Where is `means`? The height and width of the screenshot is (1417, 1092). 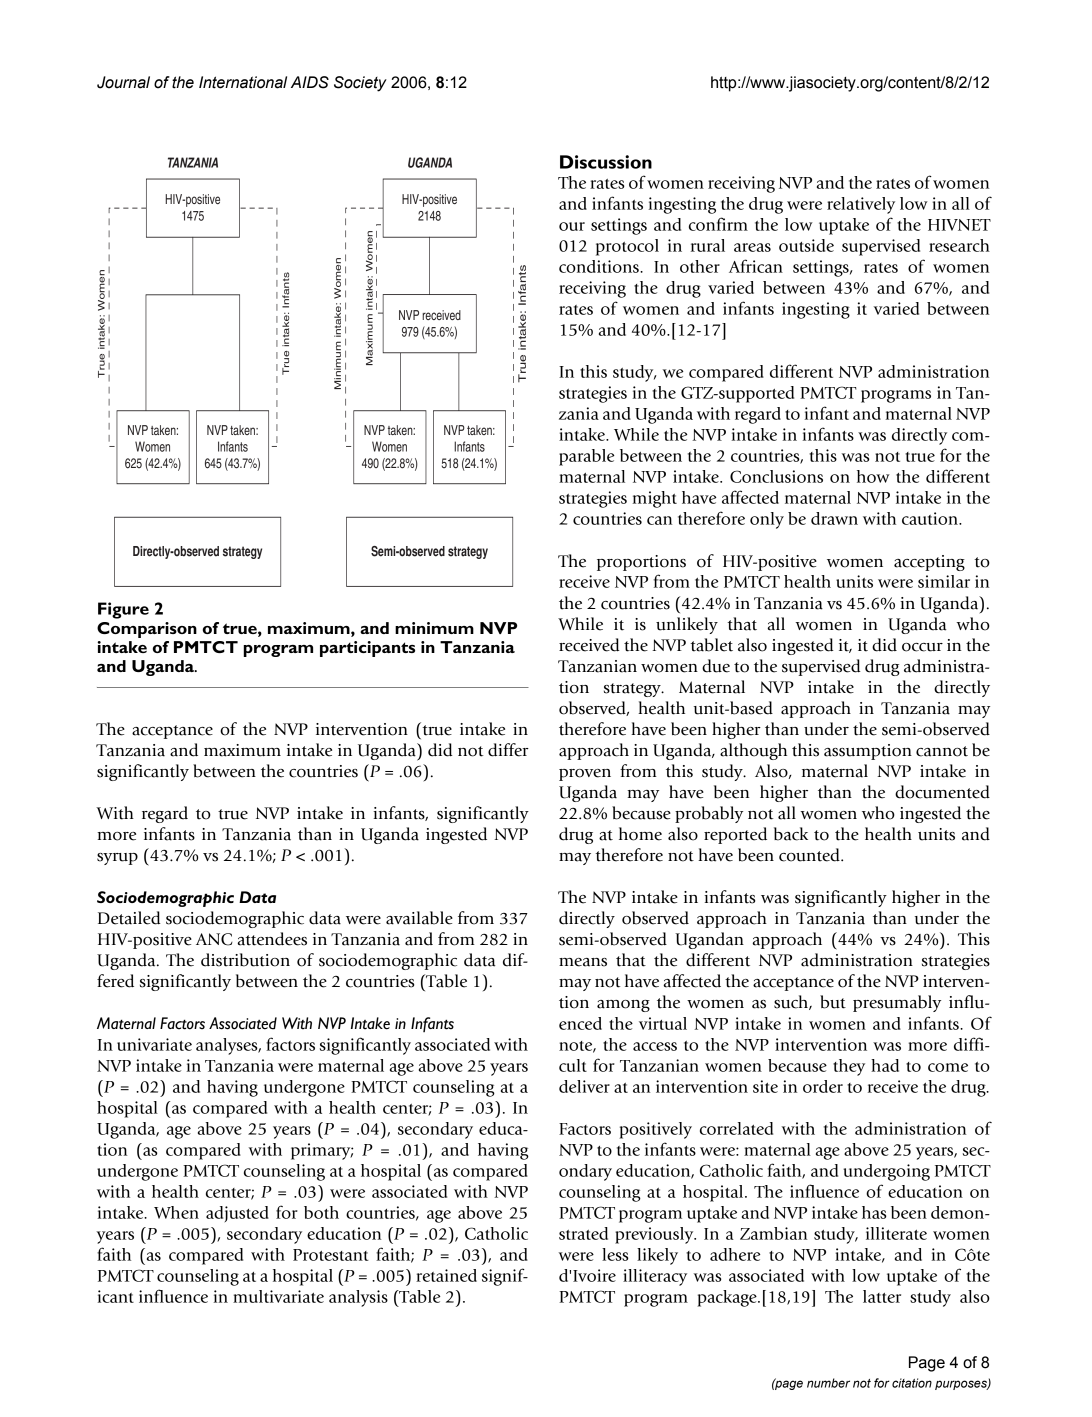
means is located at coordinates (583, 962).
